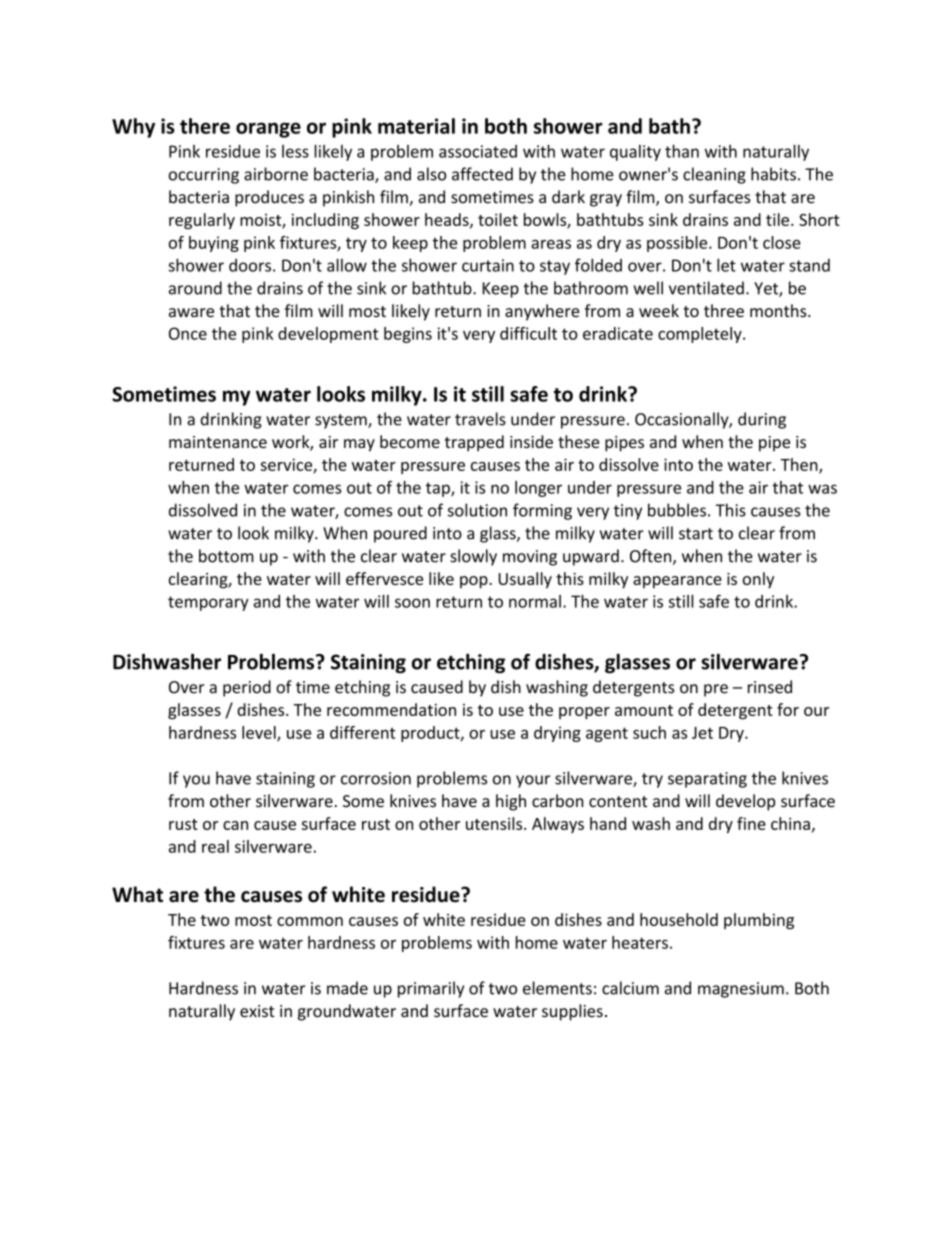  Describe the element at coordinates (257, 1011) in the page. I see `exist` at that location.
